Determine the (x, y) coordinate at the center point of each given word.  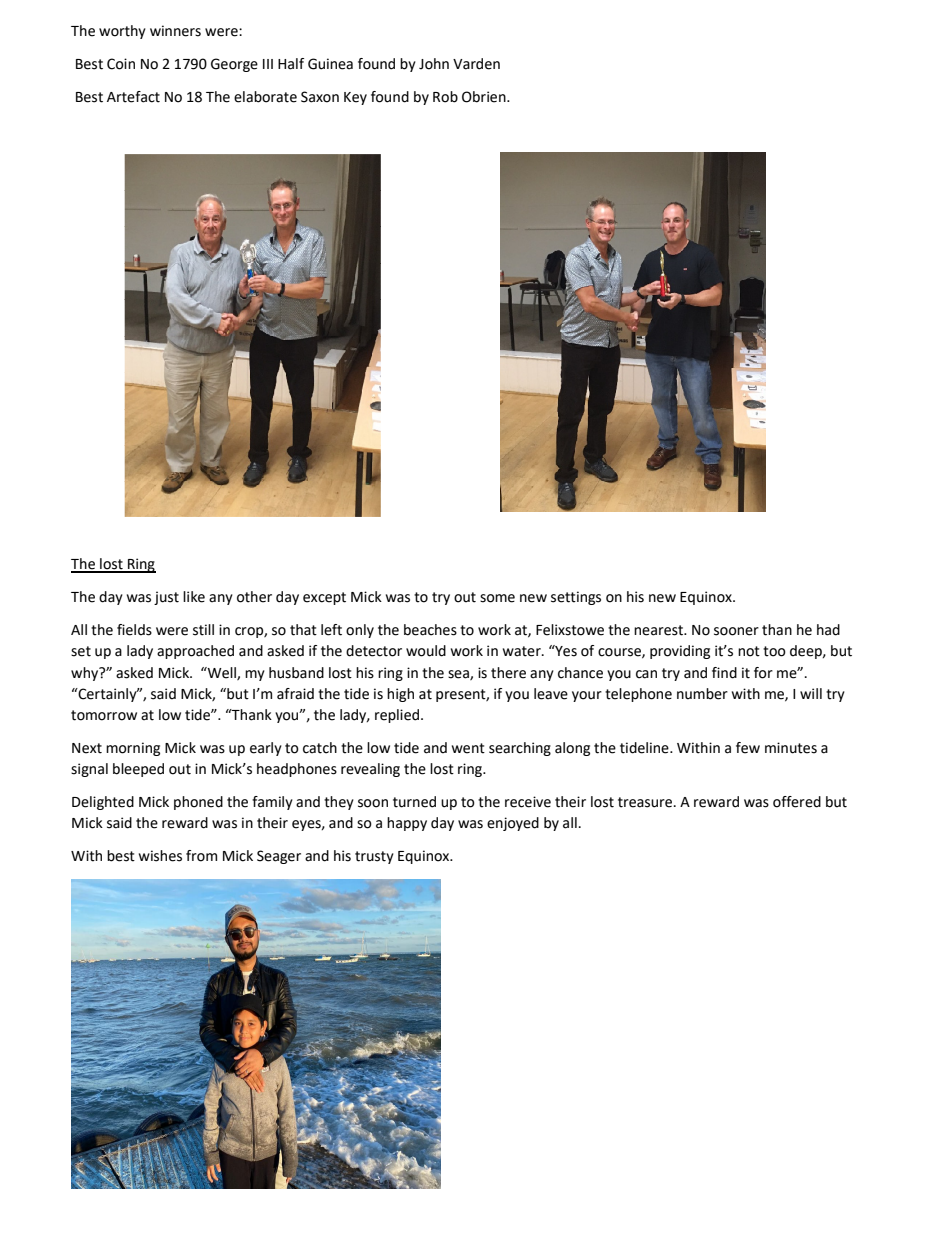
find (724, 673)
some (497, 598)
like (194, 597)
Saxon (320, 97)
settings (576, 598)
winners (175, 31)
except (324, 598)
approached (195, 652)
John (434, 64)
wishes (160, 856)
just (166, 598)
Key (355, 98)
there (508, 673)
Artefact (133, 97)
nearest (660, 630)
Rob (445, 97)
